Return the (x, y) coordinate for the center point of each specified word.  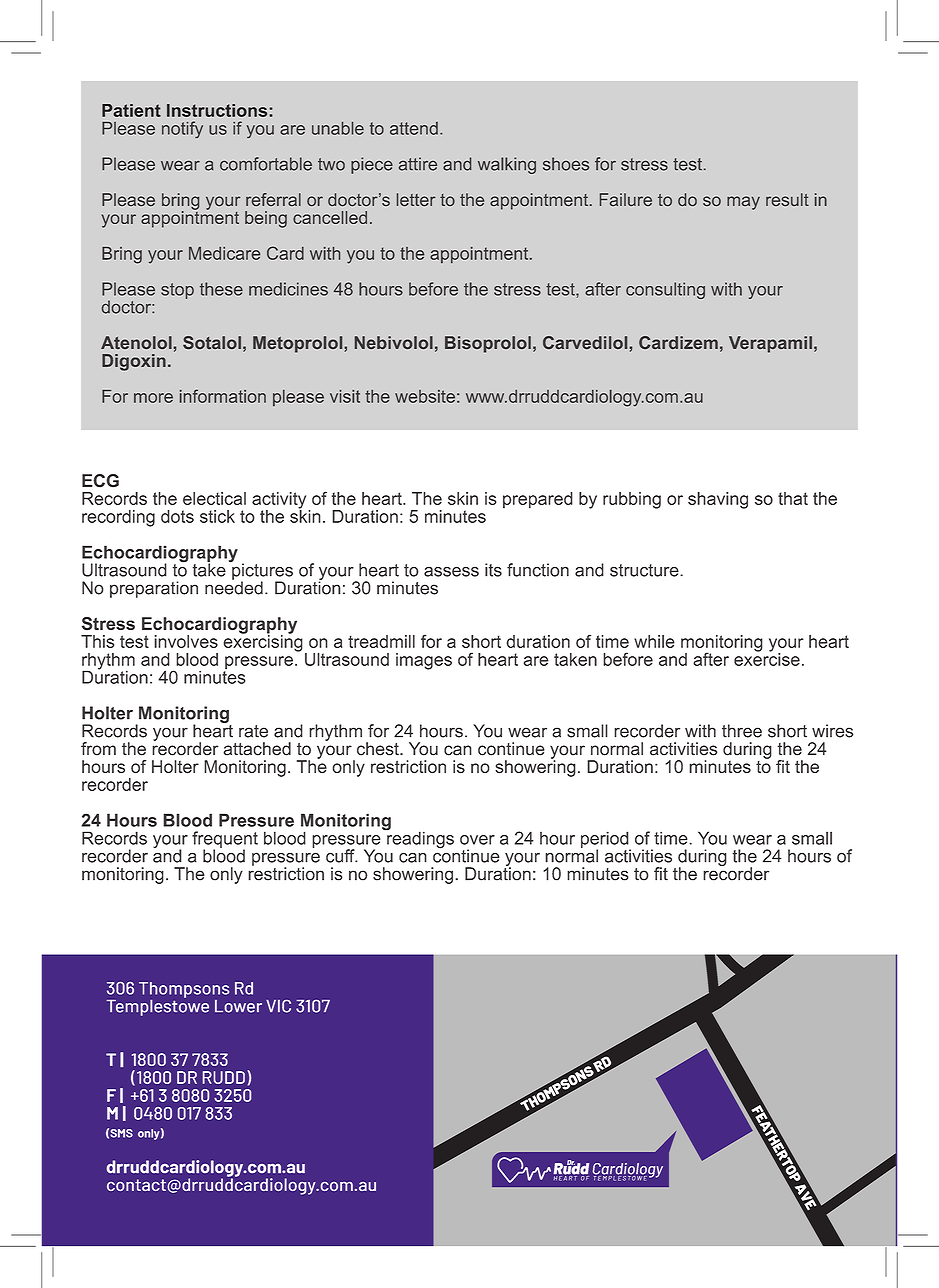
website (425, 396)
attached (257, 749)
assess (451, 571)
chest (379, 749)
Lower (238, 1006)
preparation (154, 589)
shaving (718, 500)
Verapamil (770, 344)
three (742, 731)
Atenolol (136, 342)
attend (414, 128)
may (743, 203)
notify (182, 129)
